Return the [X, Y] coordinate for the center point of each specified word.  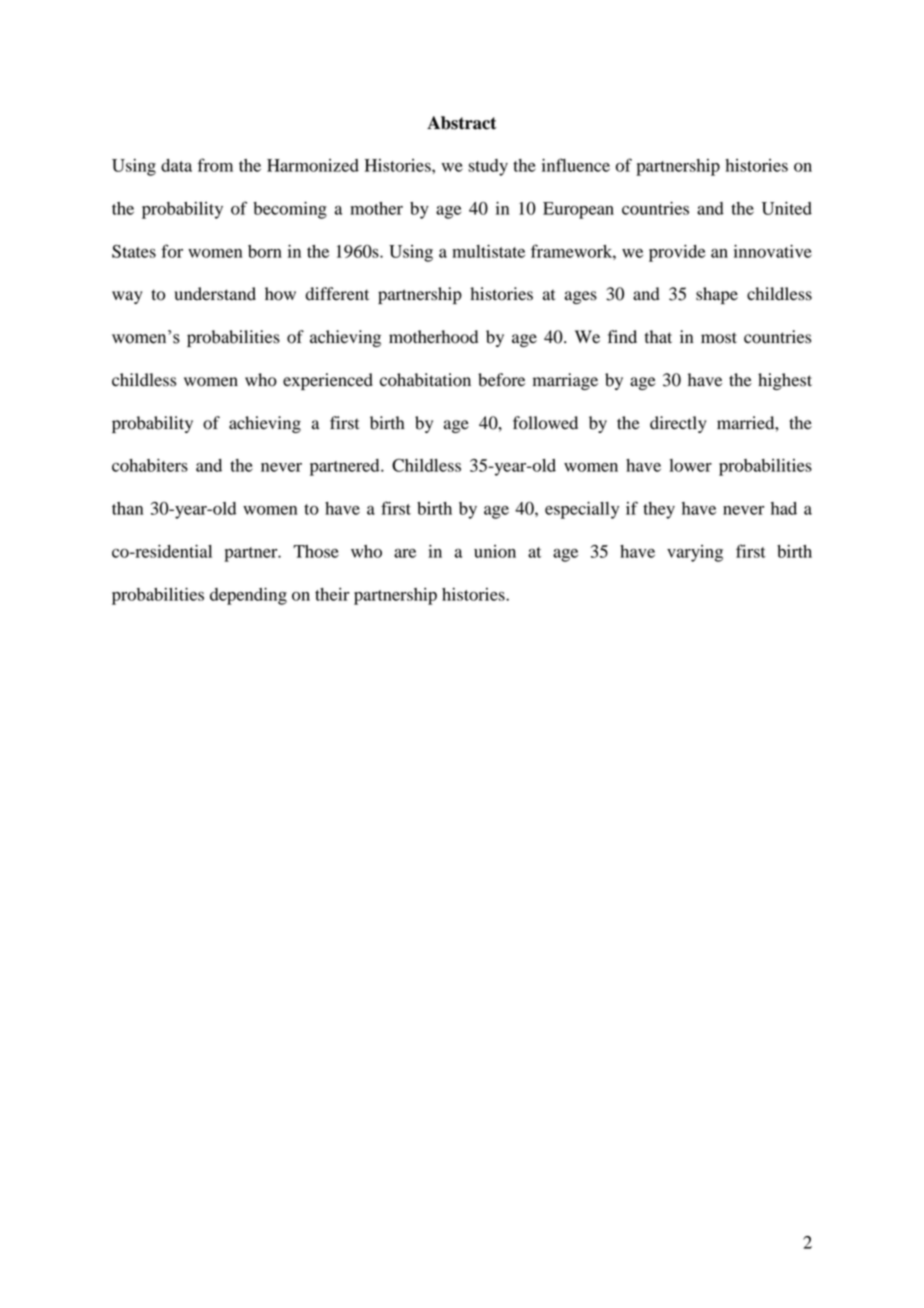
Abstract [462, 123]
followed [545, 423]
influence [576, 165]
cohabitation [425, 380]
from [215, 165]
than [127, 508]
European [578, 210]
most [719, 338]
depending [248, 596]
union [495, 551]
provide [677, 253]
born [265, 251]
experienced [328, 381]
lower [690, 465]
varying [695, 553]
